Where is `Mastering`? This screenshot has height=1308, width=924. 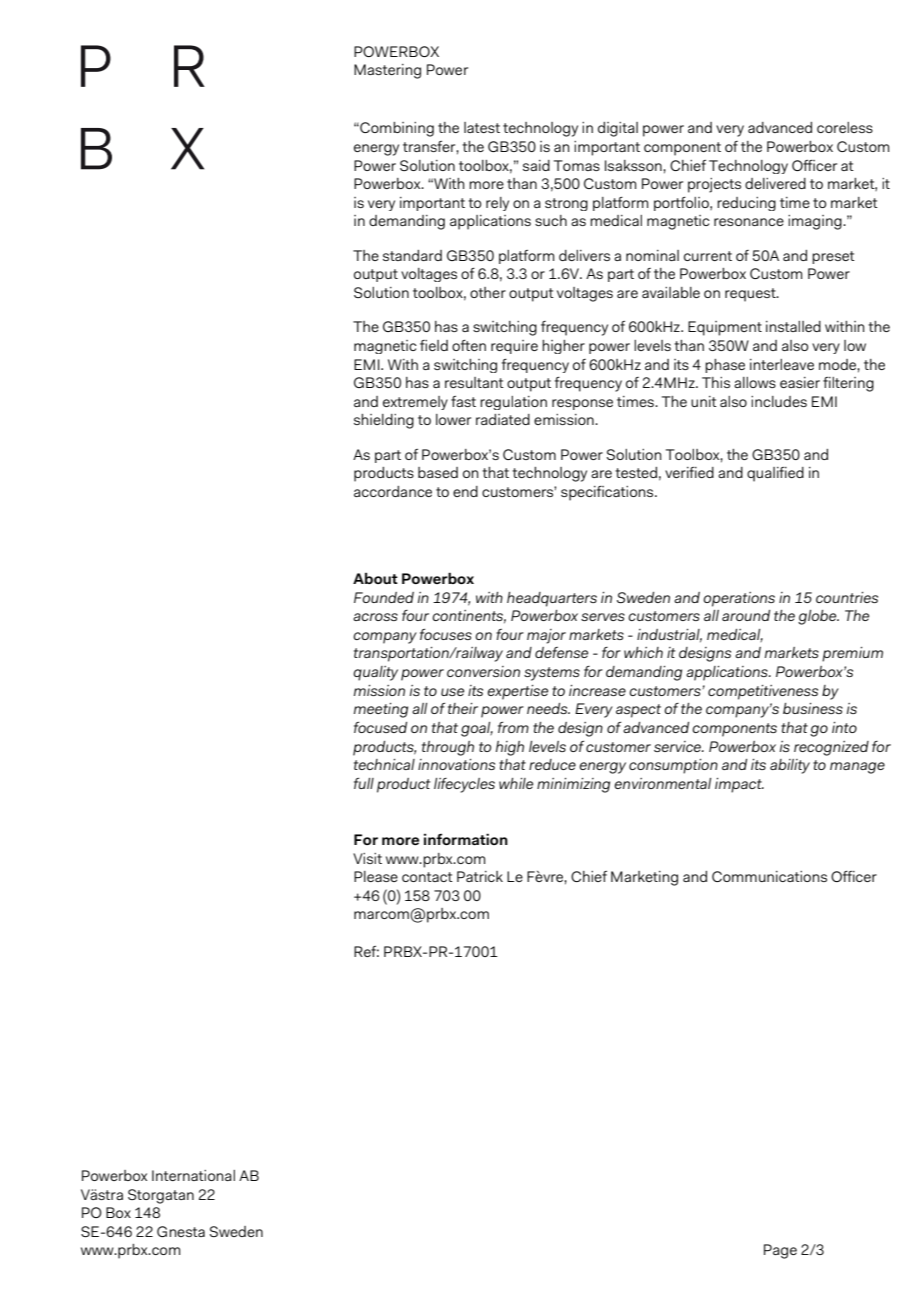
Mastering is located at coordinates (387, 71).
